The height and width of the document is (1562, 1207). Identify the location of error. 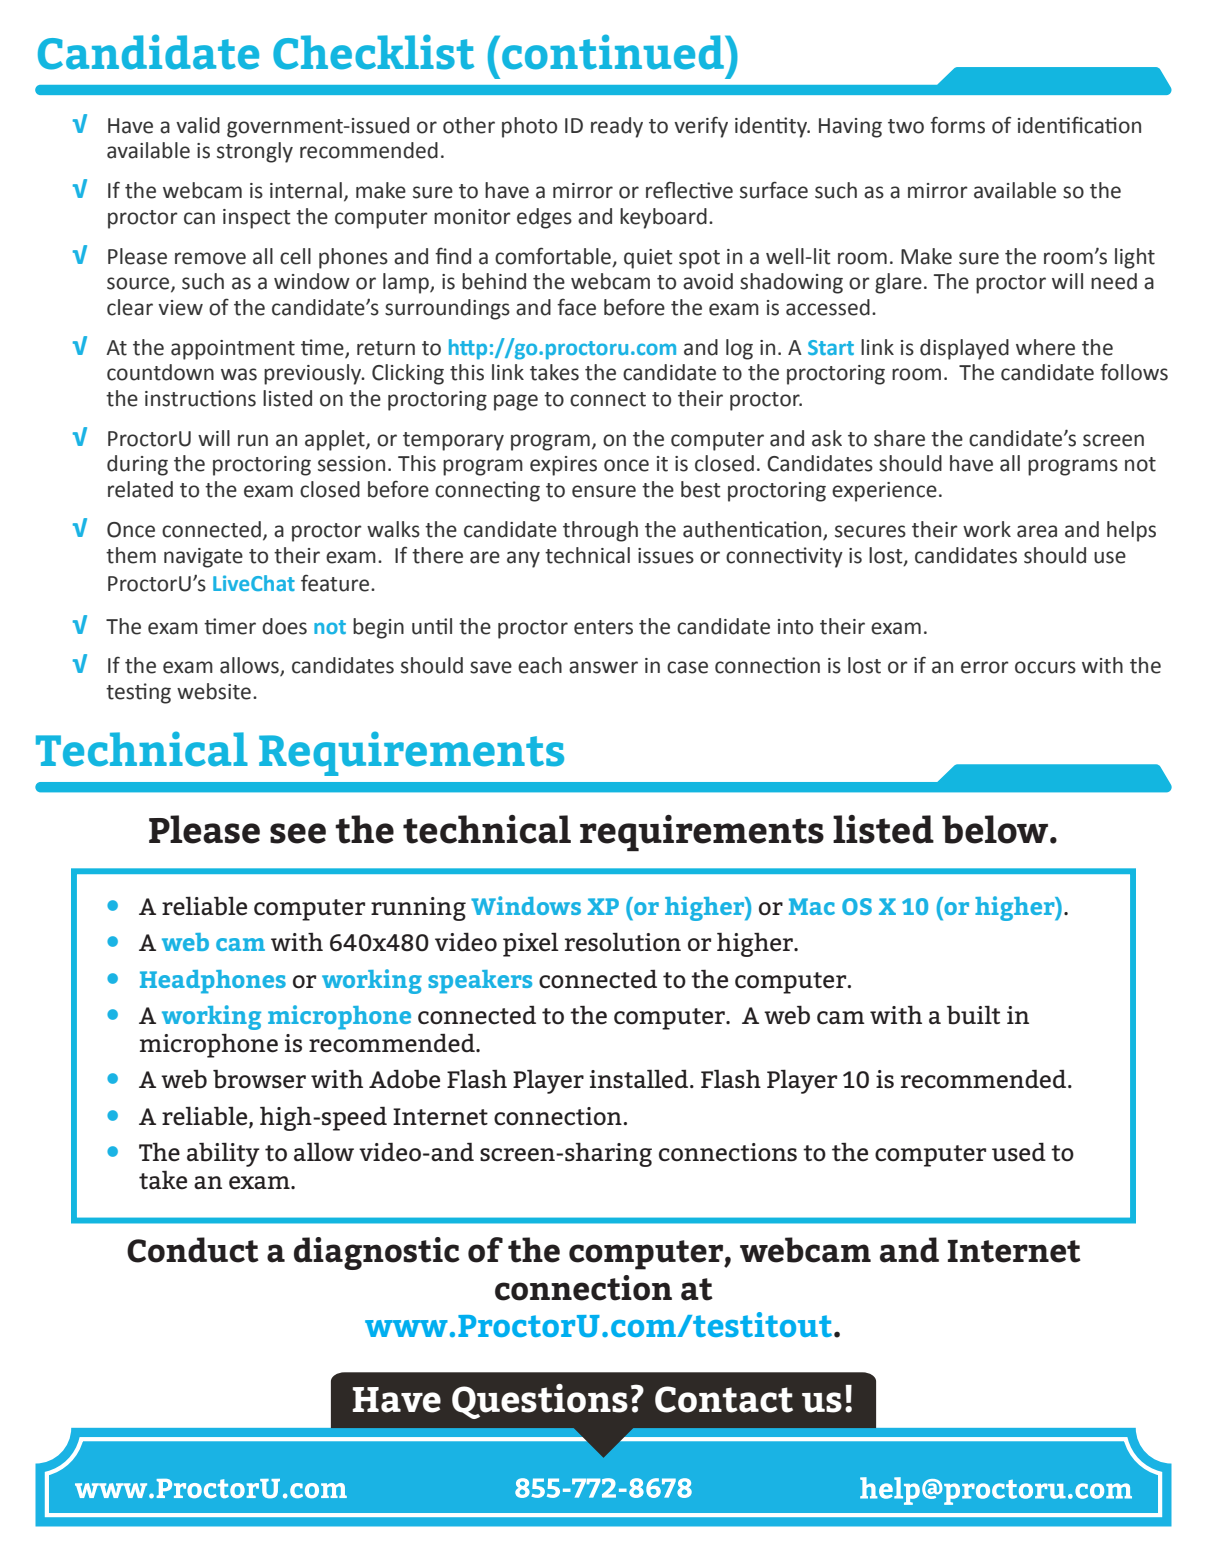
(985, 667).
